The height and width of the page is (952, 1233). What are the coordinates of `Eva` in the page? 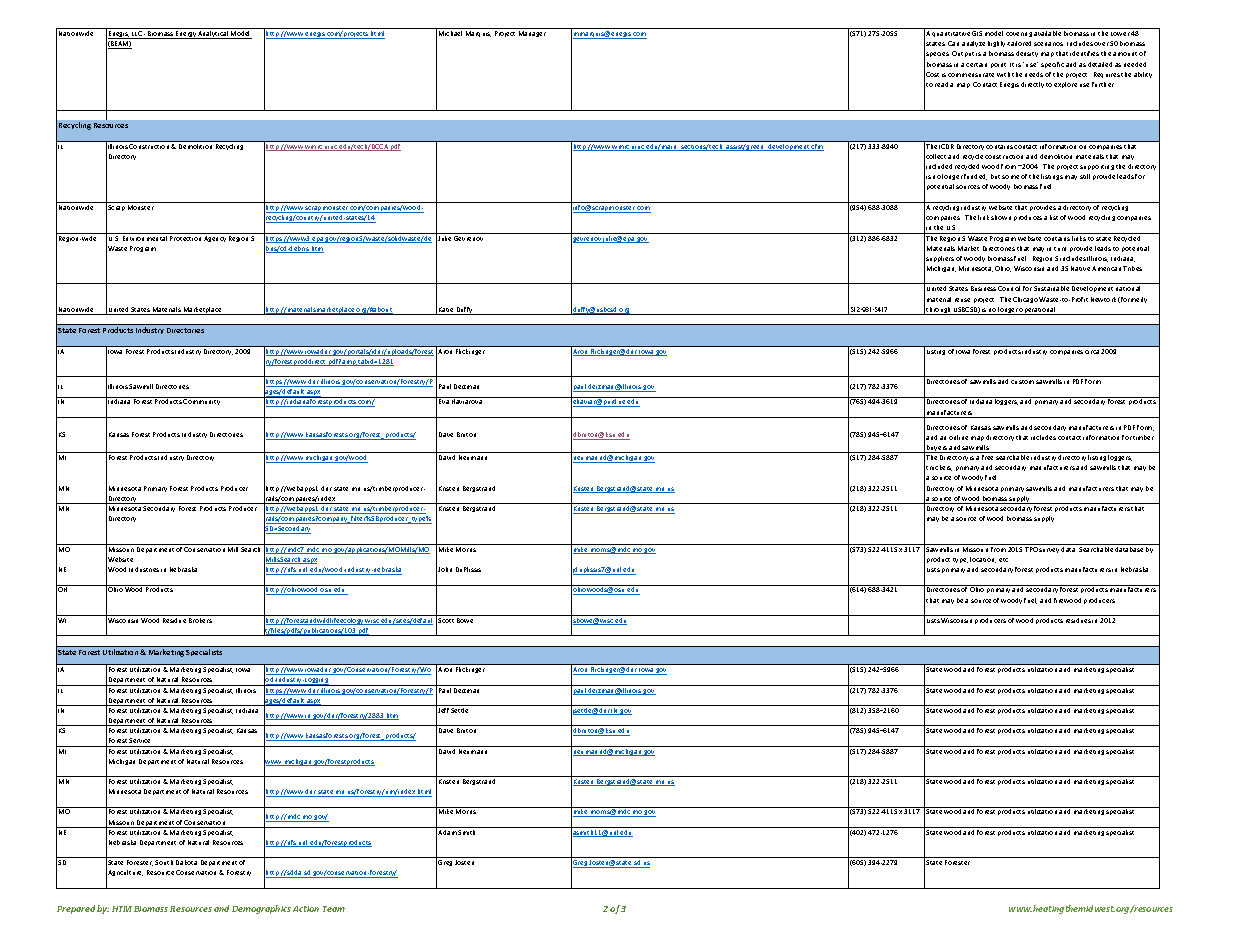 It's located at (444, 401).
